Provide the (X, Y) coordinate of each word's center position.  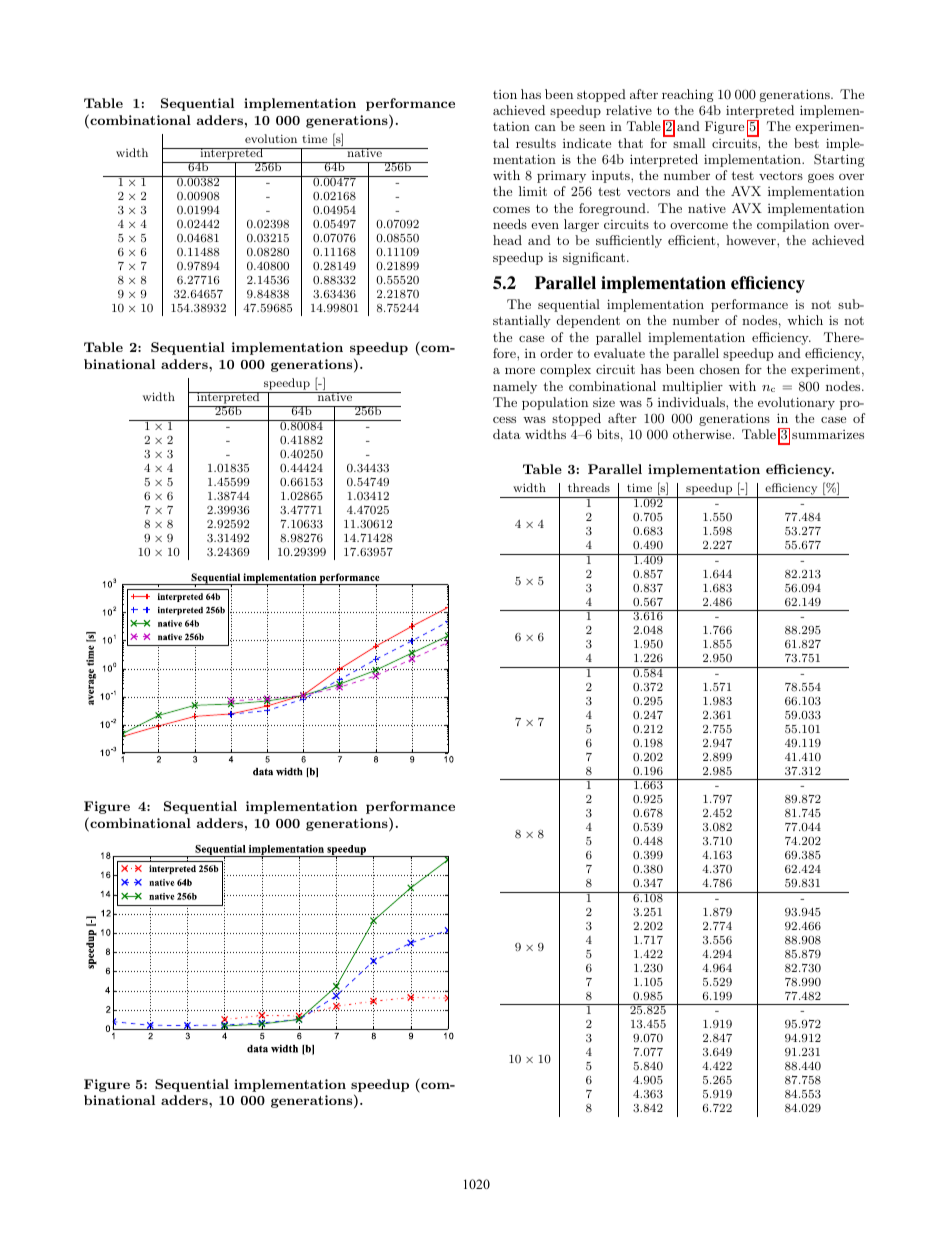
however (752, 240)
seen (592, 127)
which (805, 320)
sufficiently (629, 241)
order (556, 353)
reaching (688, 95)
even (545, 226)
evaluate (619, 353)
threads (589, 487)
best (806, 143)
